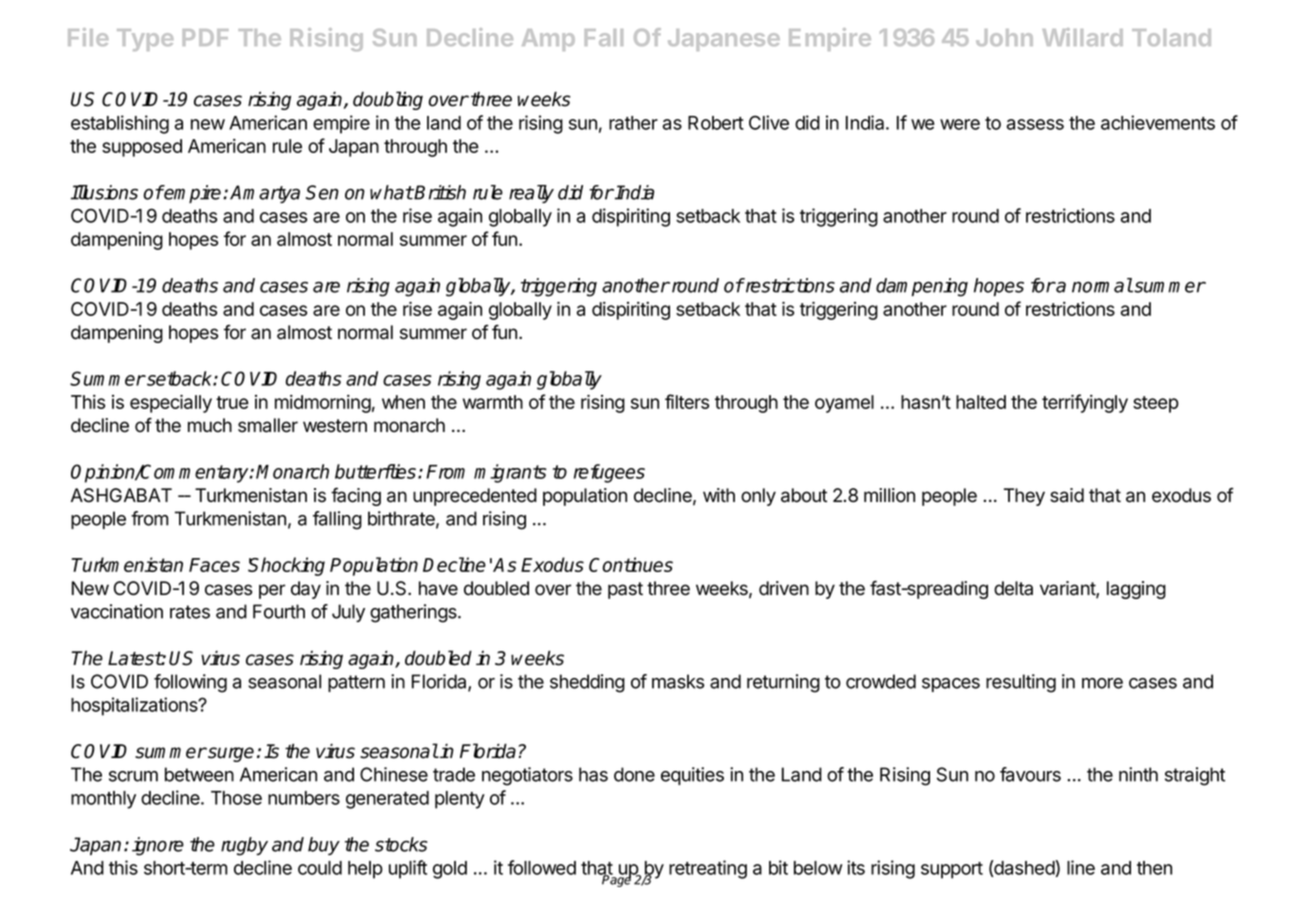 The image size is (1308, 924). Describe the element at coordinates (244, 846) in the page. I see `rugby` at that location.
